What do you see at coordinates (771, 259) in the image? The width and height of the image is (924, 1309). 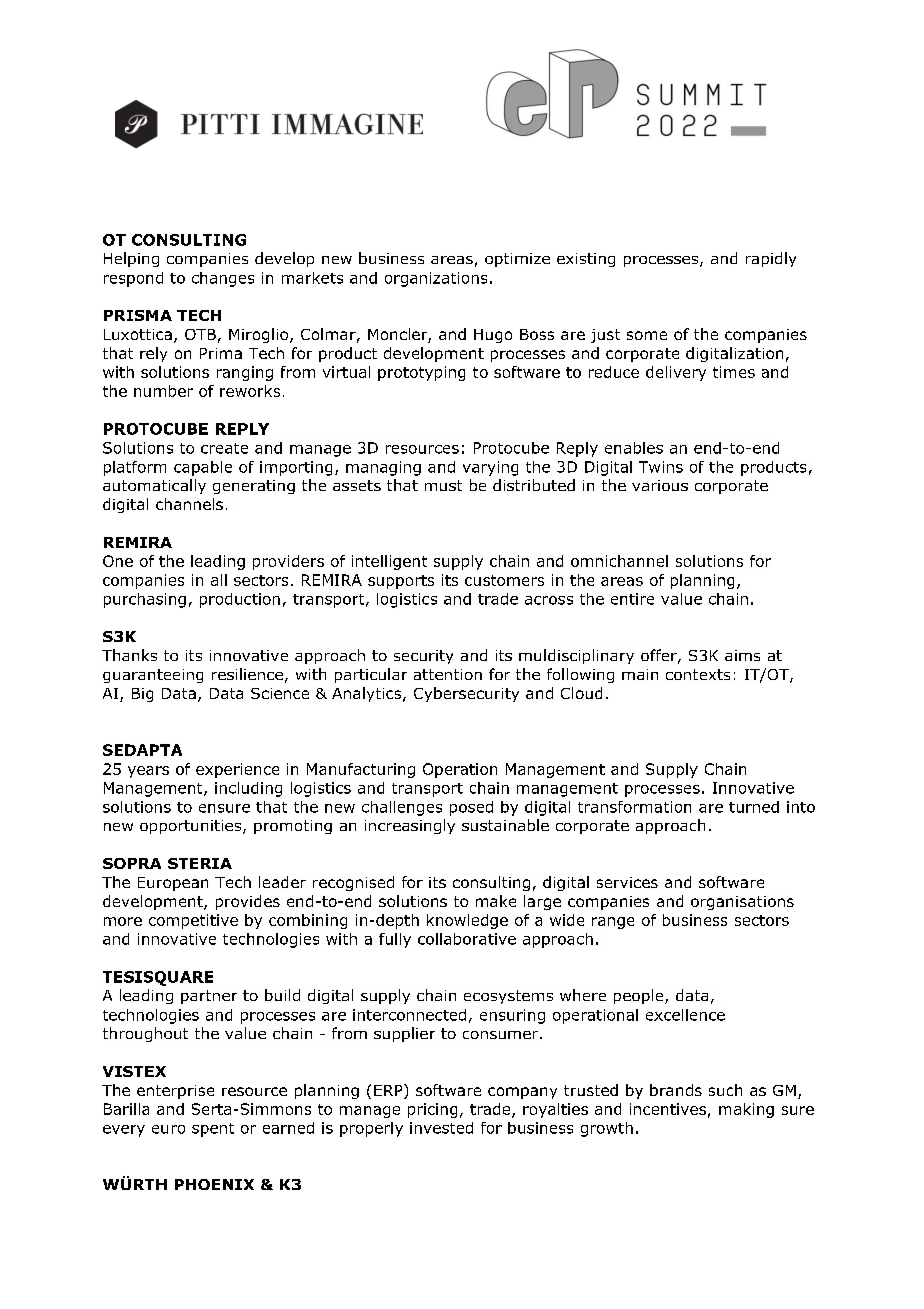 I see `rapidly` at bounding box center [771, 259].
